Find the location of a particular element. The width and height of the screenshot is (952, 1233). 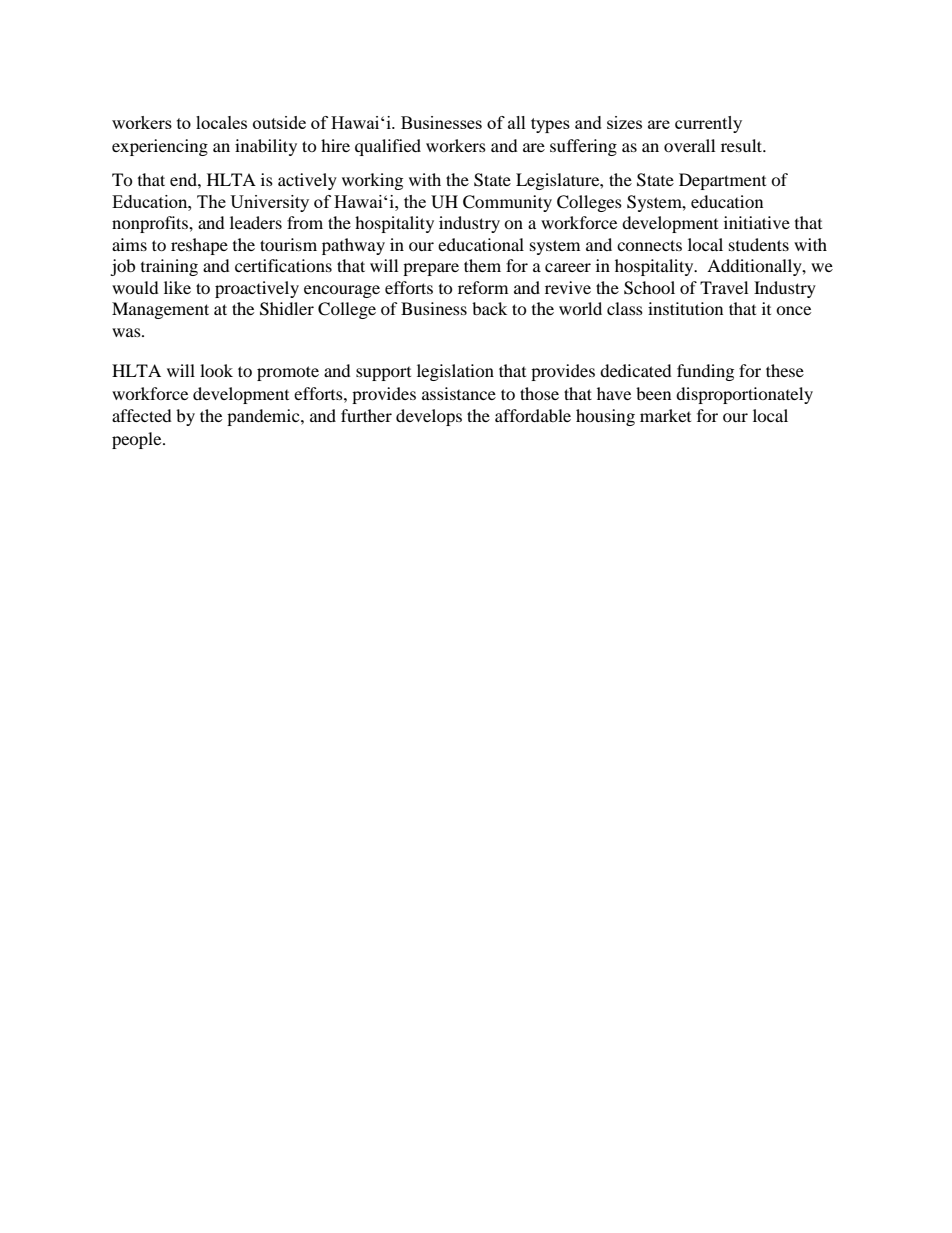

qualified is located at coordinates (388, 147).
